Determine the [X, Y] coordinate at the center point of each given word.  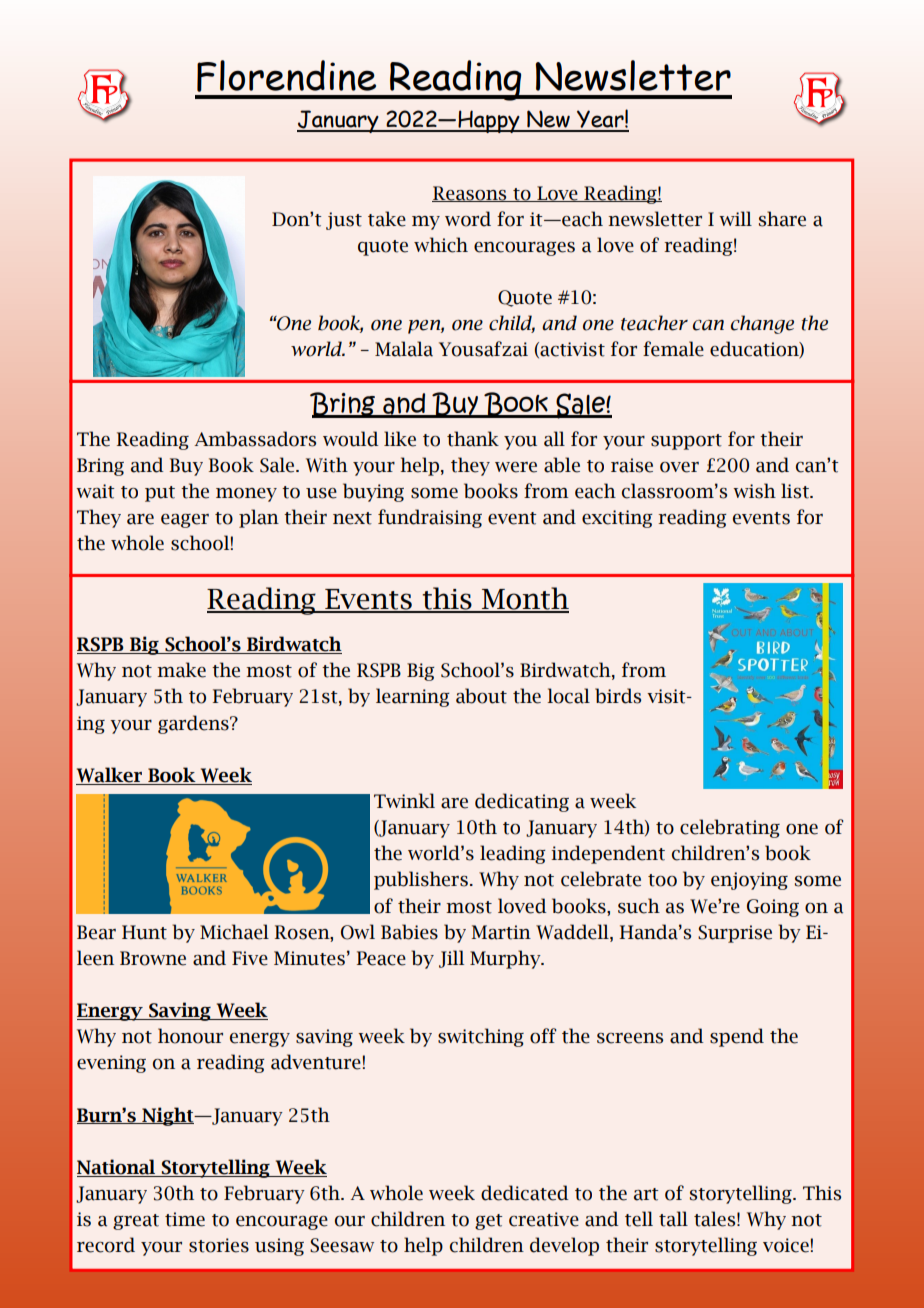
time [185, 1219]
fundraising [430, 518]
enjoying [749, 881]
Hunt [144, 932]
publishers [421, 880]
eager [185, 521]
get [489, 1222]
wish [754, 491]
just [344, 221]
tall [673, 1219]
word [468, 219]
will [735, 218]
